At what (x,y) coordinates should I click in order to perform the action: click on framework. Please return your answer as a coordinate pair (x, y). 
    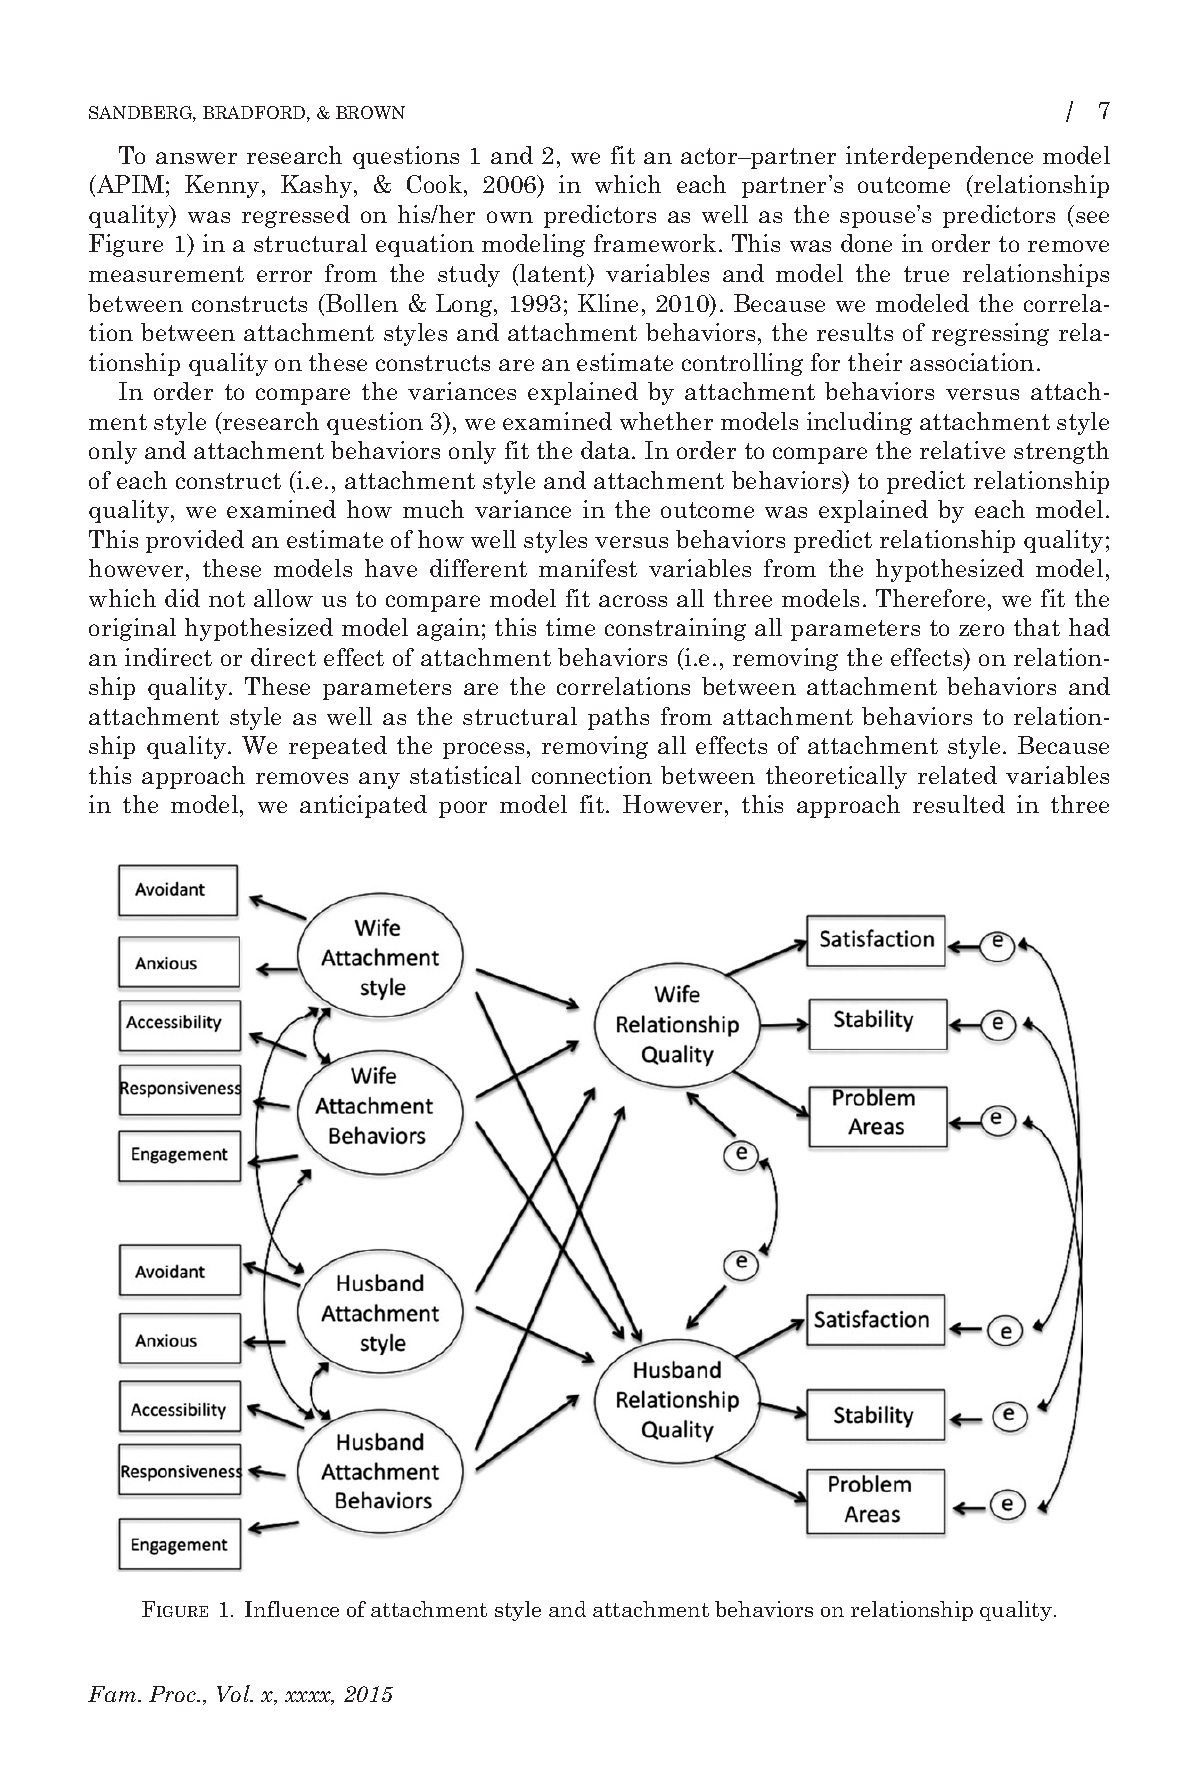
    Looking at the image, I should click on (655, 243).
